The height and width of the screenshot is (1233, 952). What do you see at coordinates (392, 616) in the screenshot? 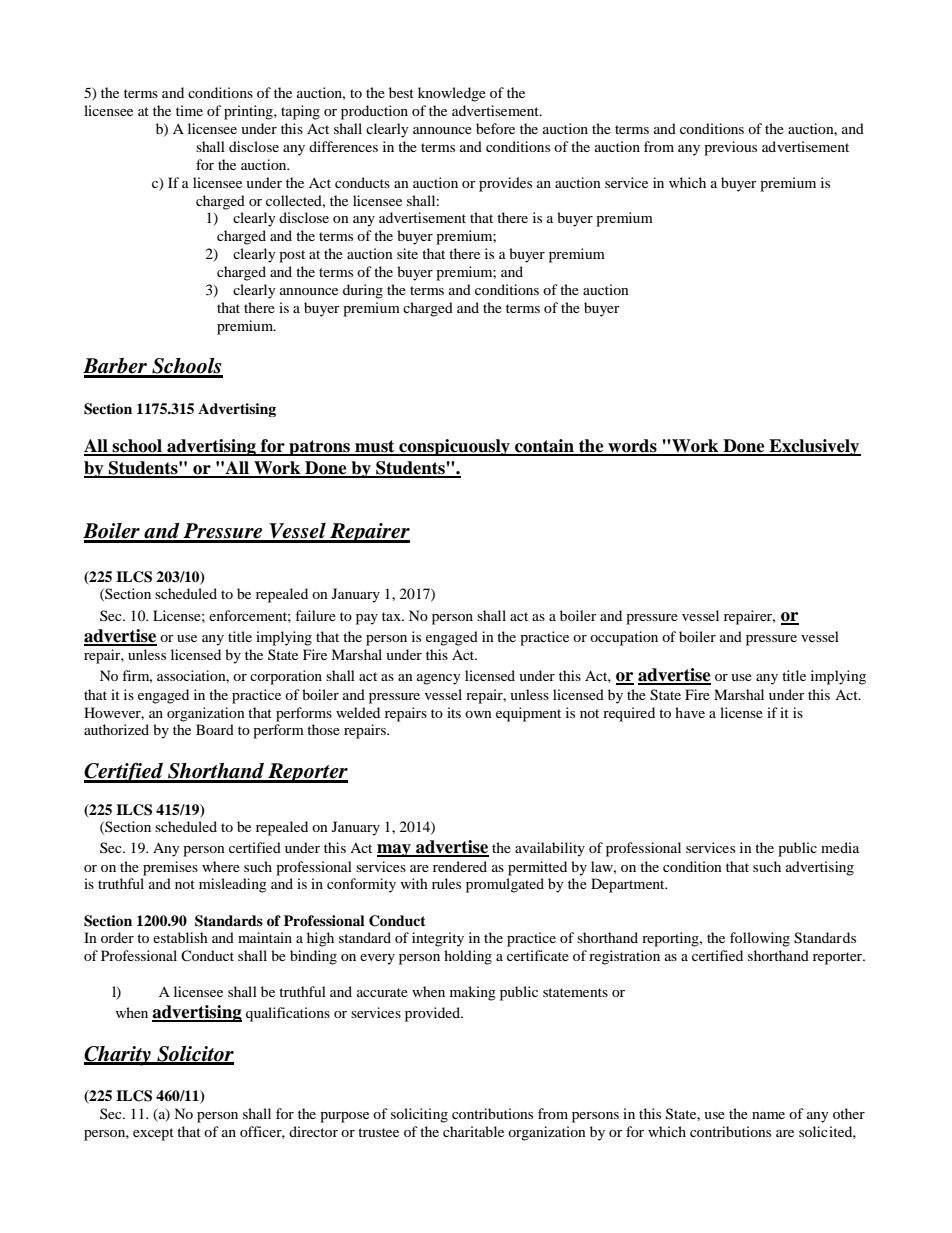
I see `tax` at bounding box center [392, 616].
